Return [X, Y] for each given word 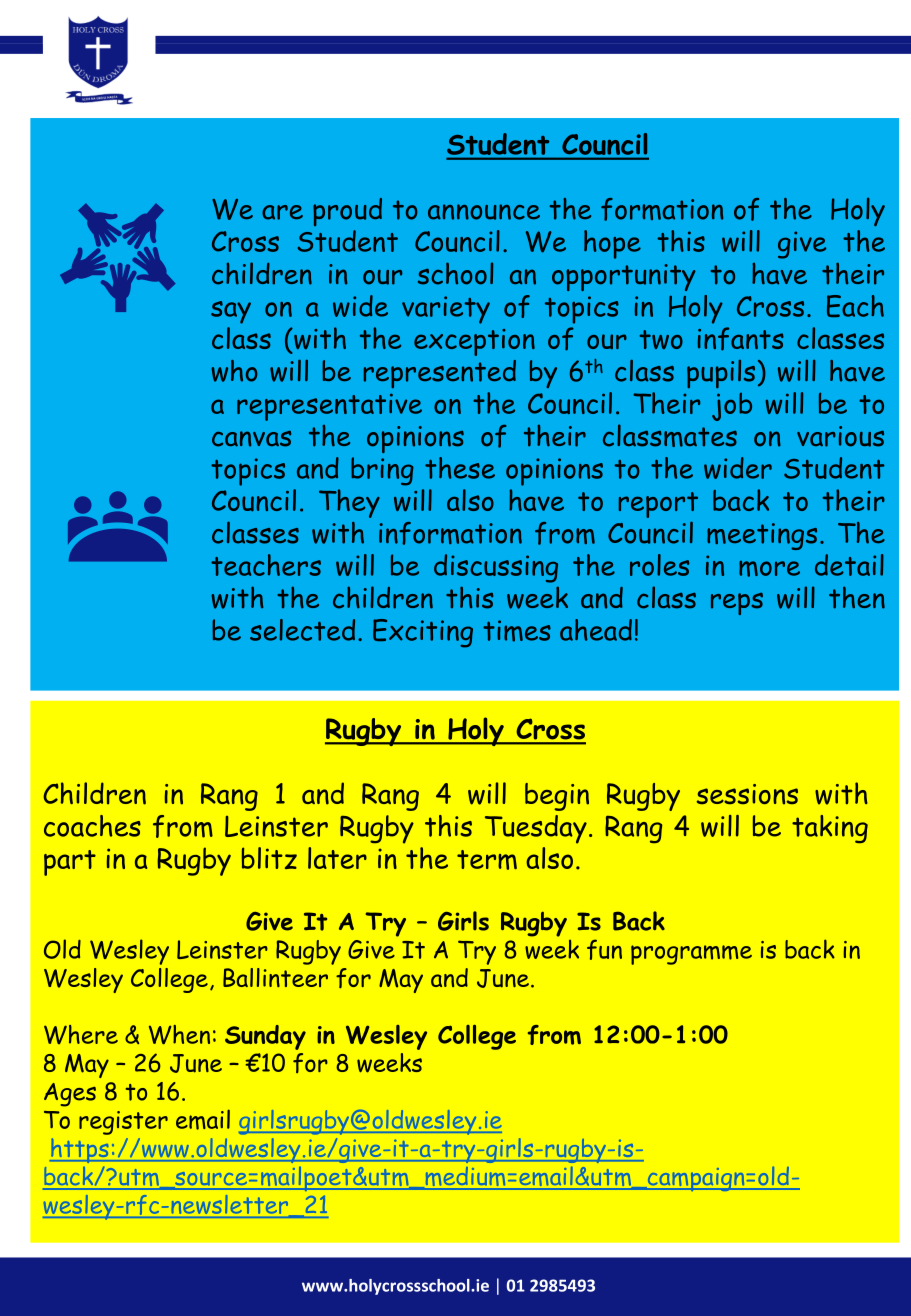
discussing [496, 568]
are [282, 212]
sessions [747, 794]
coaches [92, 826]
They [349, 503]
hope [612, 244]
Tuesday [536, 829]
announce [484, 212]
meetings [762, 536]
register [123, 1123]
